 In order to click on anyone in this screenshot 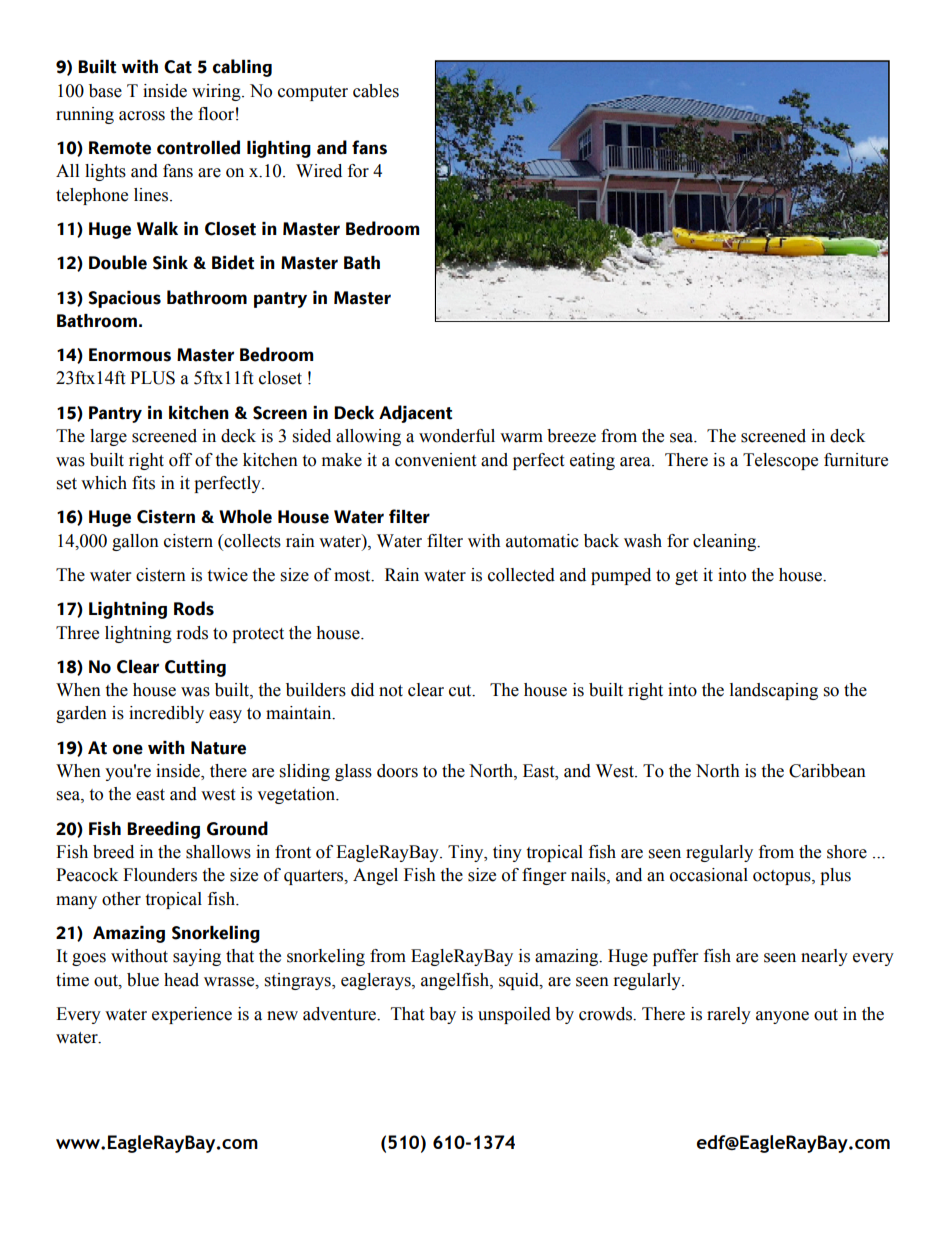, I will do `click(782, 1017)`.
